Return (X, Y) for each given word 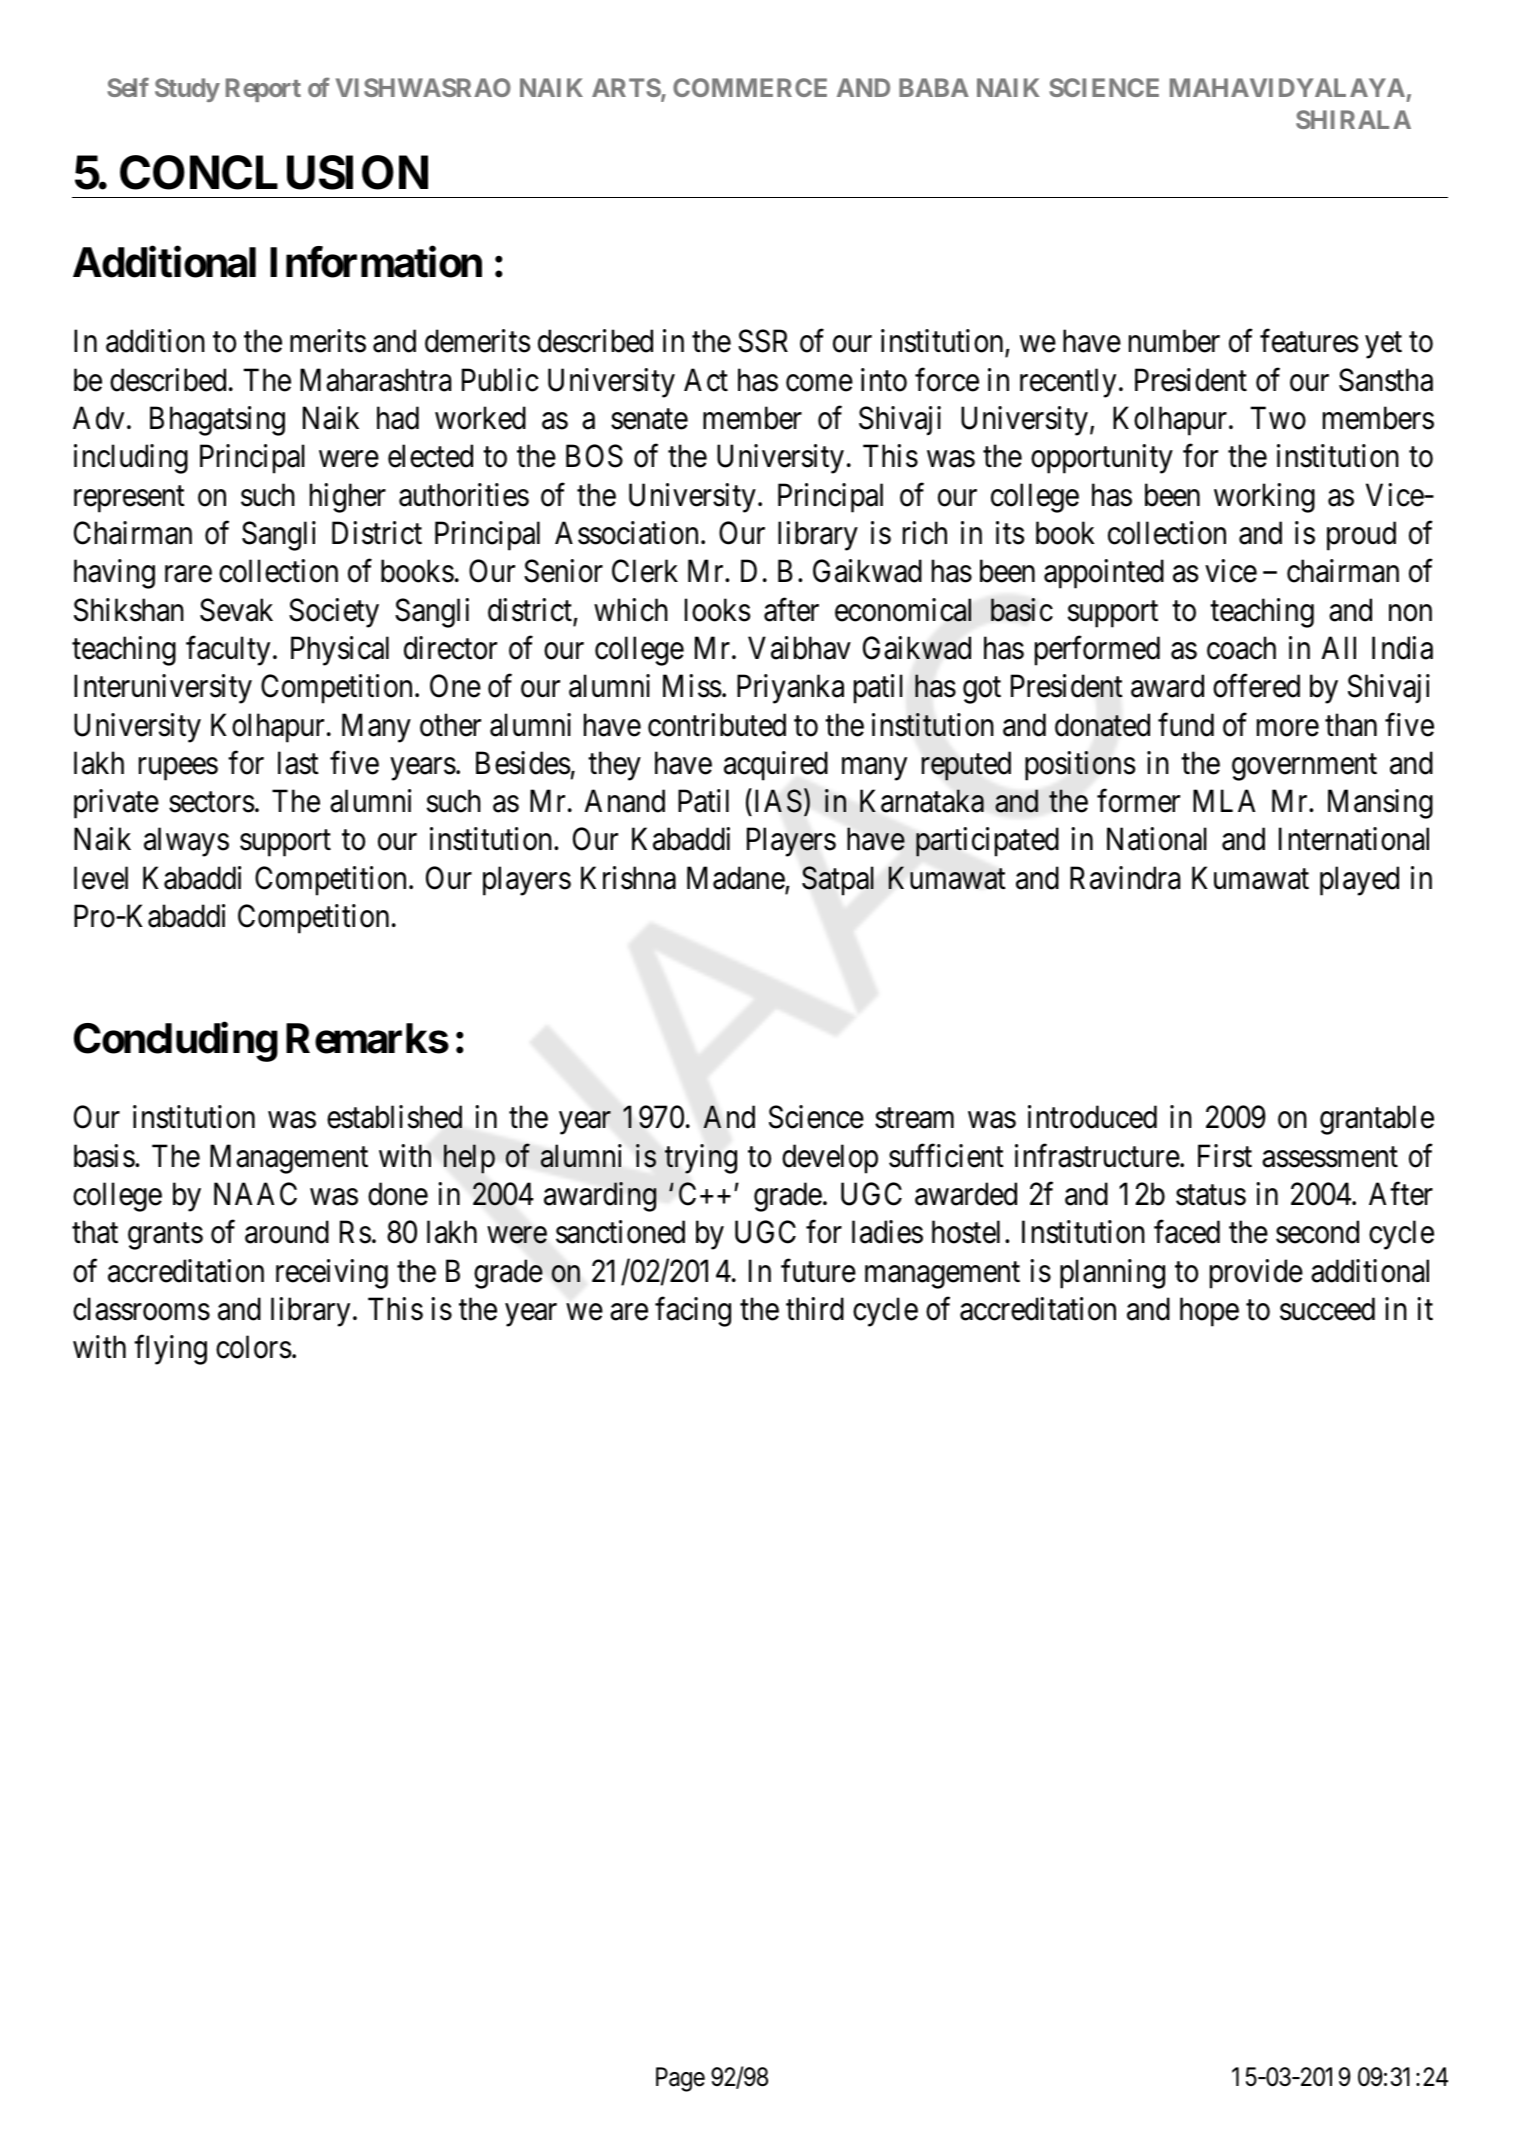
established (394, 1117)
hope (1209, 1312)
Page (680, 2079)
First (1225, 1156)
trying (701, 1159)
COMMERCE (750, 87)
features (1309, 341)
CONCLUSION (274, 173)
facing (693, 1312)
